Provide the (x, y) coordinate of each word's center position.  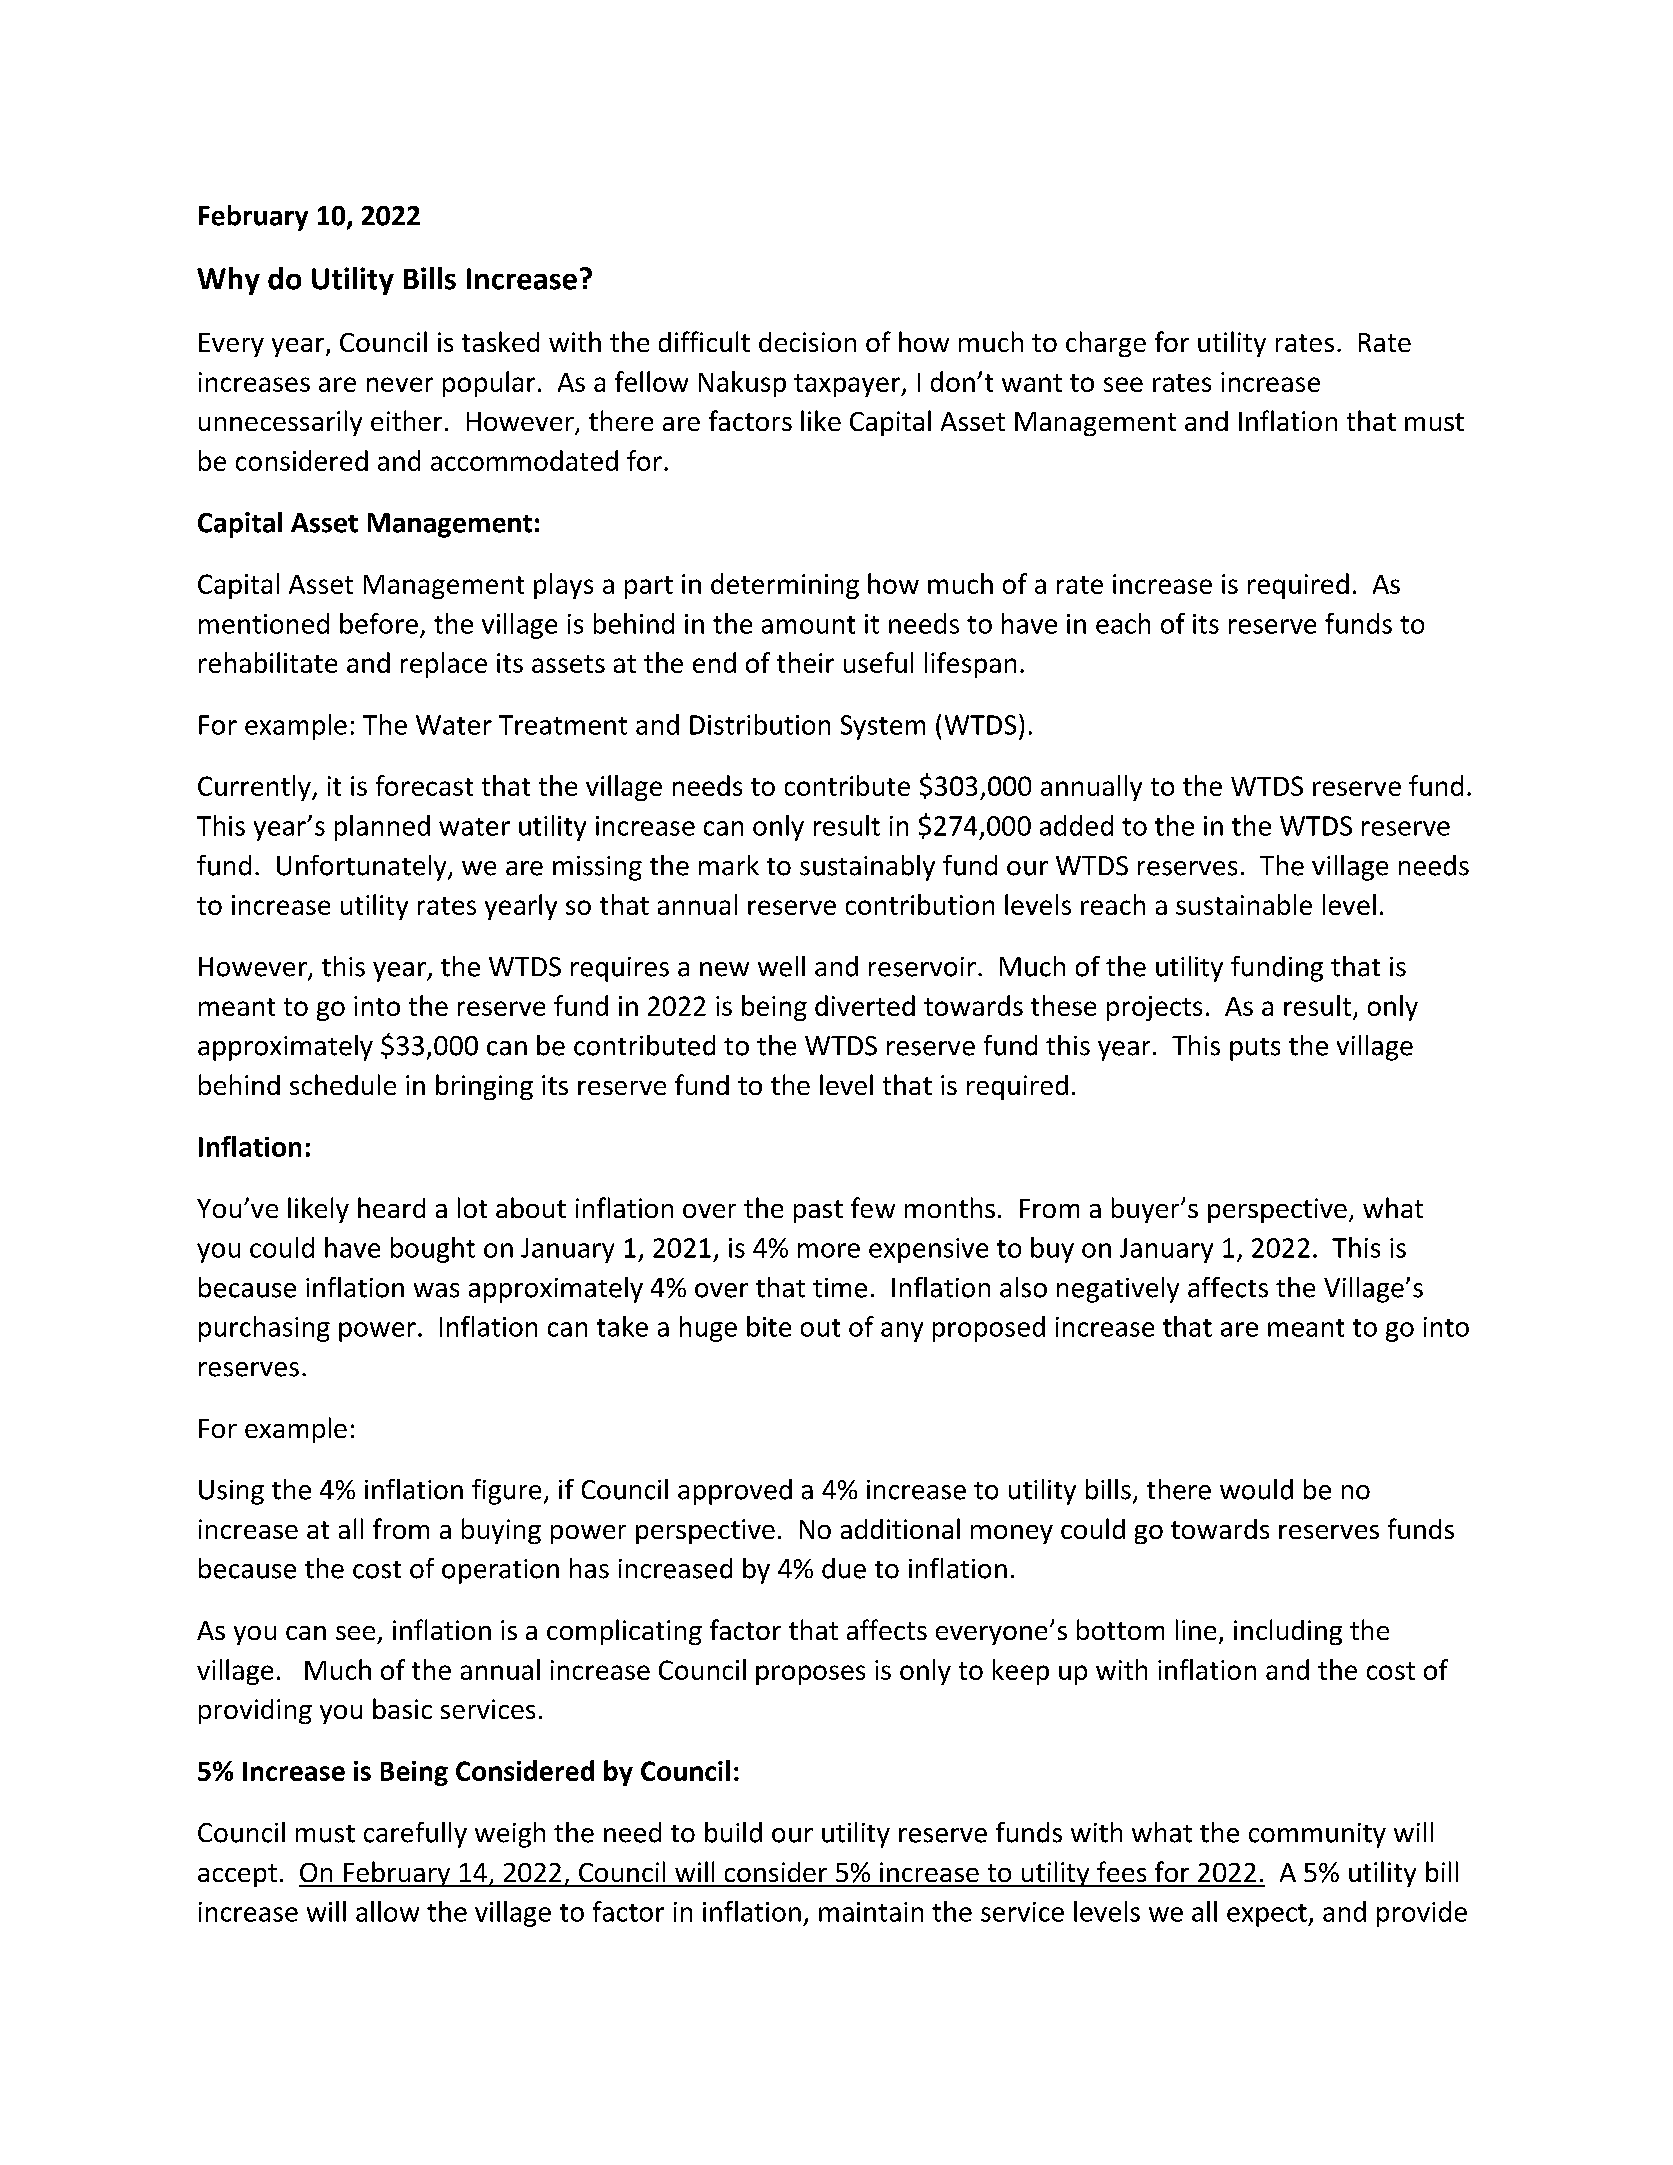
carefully (415, 1835)
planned (382, 828)
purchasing (264, 1329)
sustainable (1244, 904)
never (400, 384)
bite (769, 1326)
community (1317, 1835)
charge (1106, 344)
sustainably (867, 868)
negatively (1118, 1290)
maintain (871, 1912)
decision (807, 342)
